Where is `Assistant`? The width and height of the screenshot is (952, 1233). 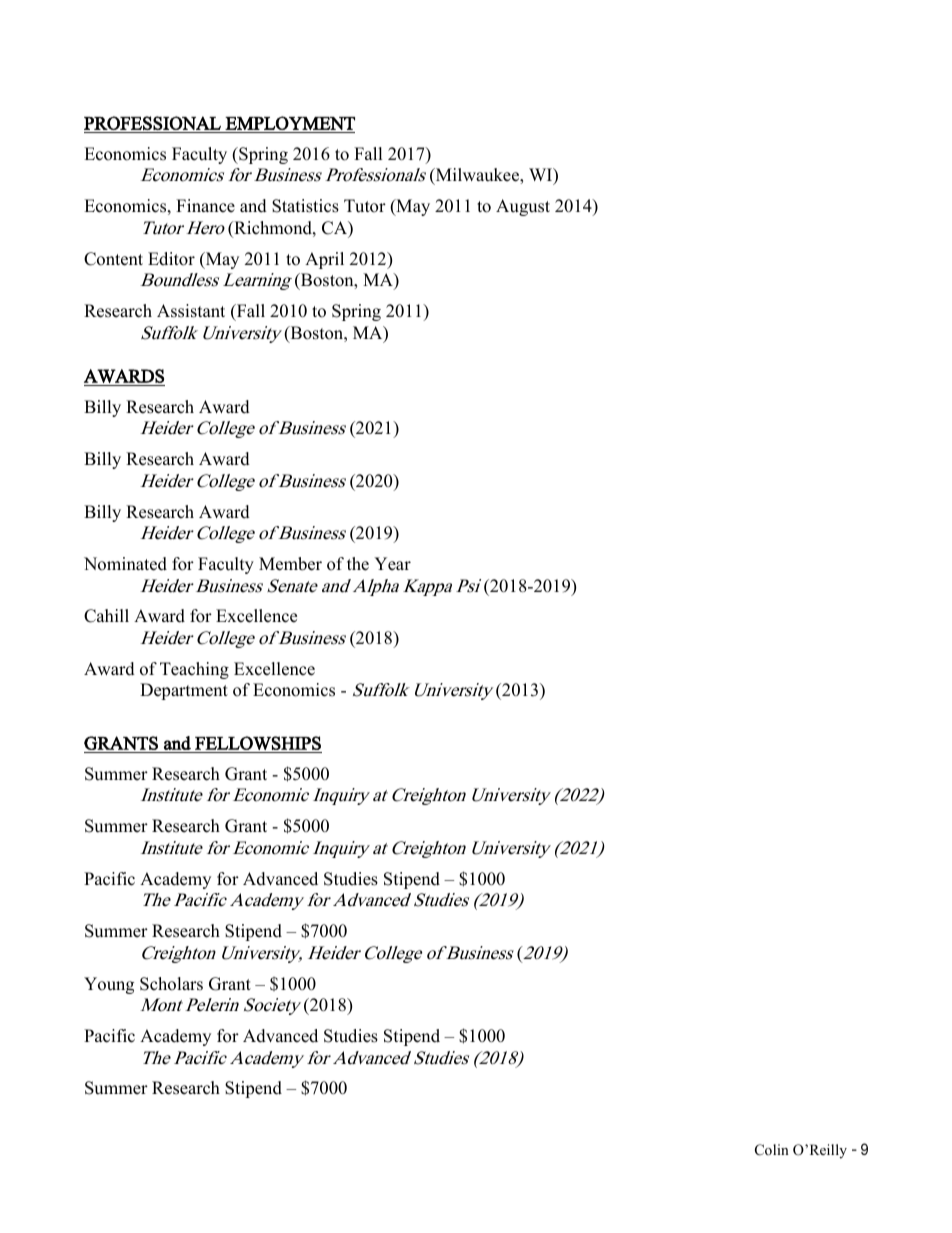
Assistant is located at coordinates (191, 311).
